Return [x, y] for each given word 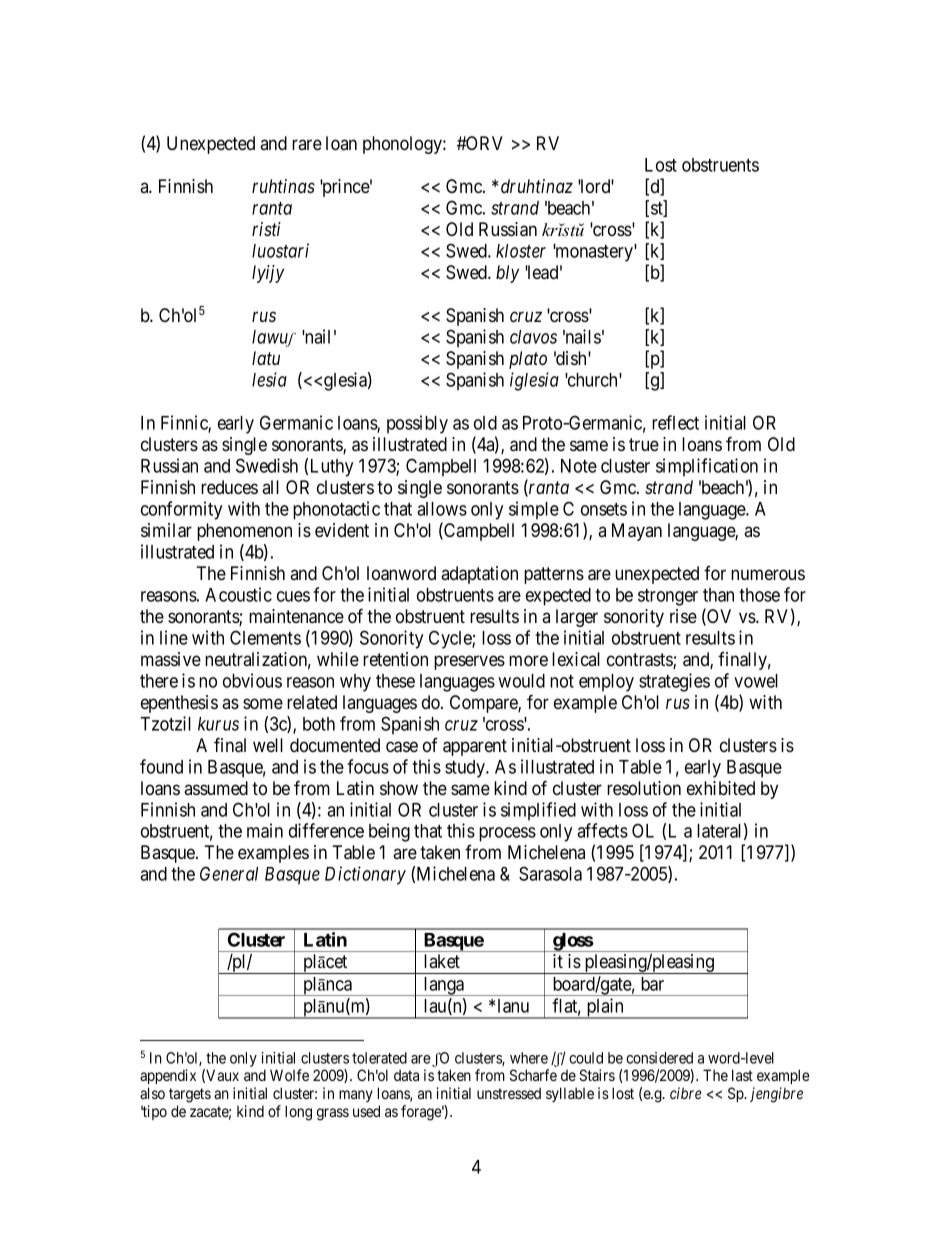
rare [307, 144]
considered [659, 1058]
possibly [417, 424]
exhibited [721, 788]
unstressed [509, 1093]
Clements [265, 637]
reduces [229, 487]
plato [528, 360]
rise [683, 616]
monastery [594, 253]
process [507, 834]
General [229, 873]
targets [190, 1095]
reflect [675, 422]
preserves [469, 662]
